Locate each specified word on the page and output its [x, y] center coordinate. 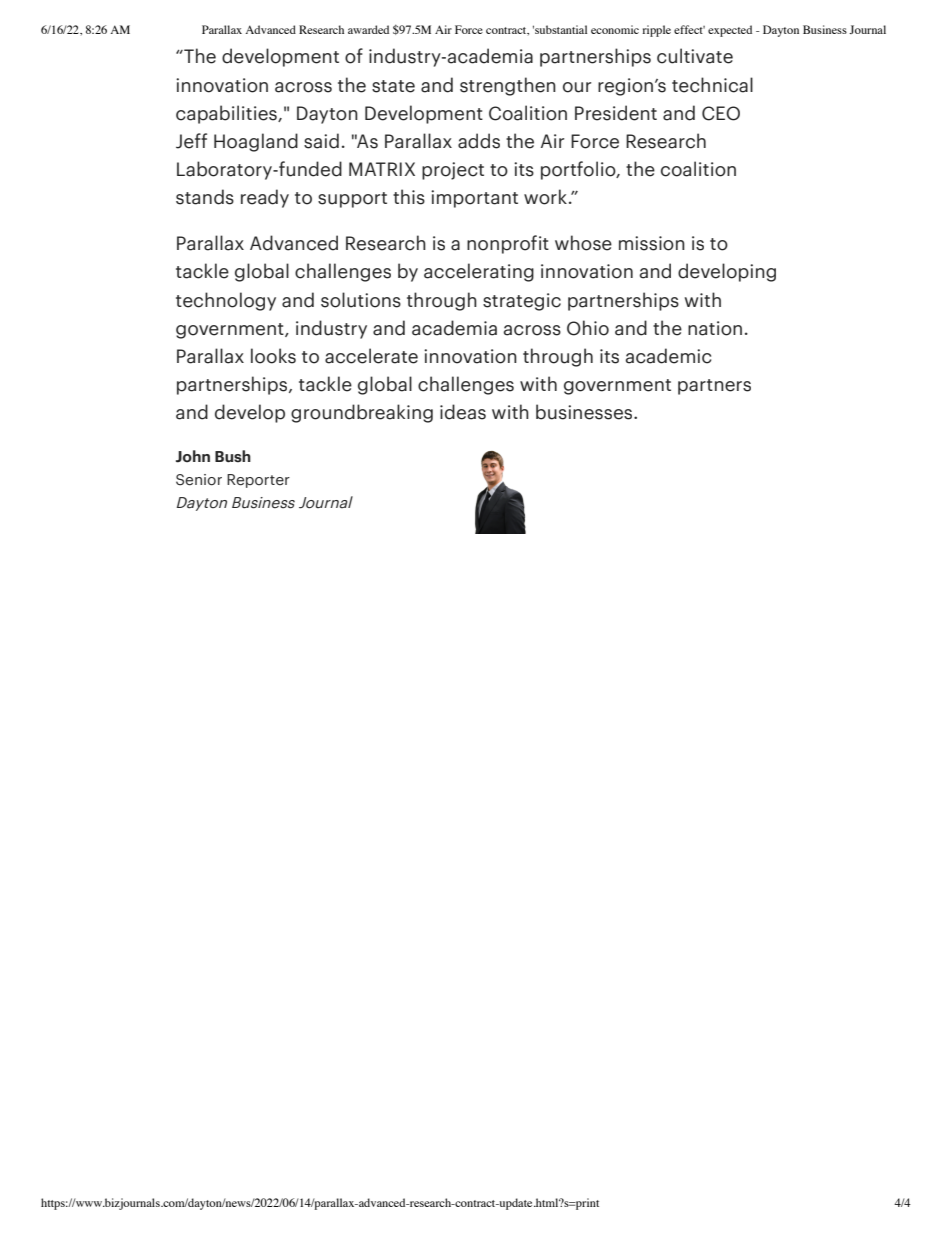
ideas [463, 412]
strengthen [508, 86]
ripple [657, 31]
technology [226, 301]
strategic [522, 302]
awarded [368, 29]
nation [715, 328]
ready [265, 198]
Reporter [258, 481]
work [545, 197]
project [453, 171]
